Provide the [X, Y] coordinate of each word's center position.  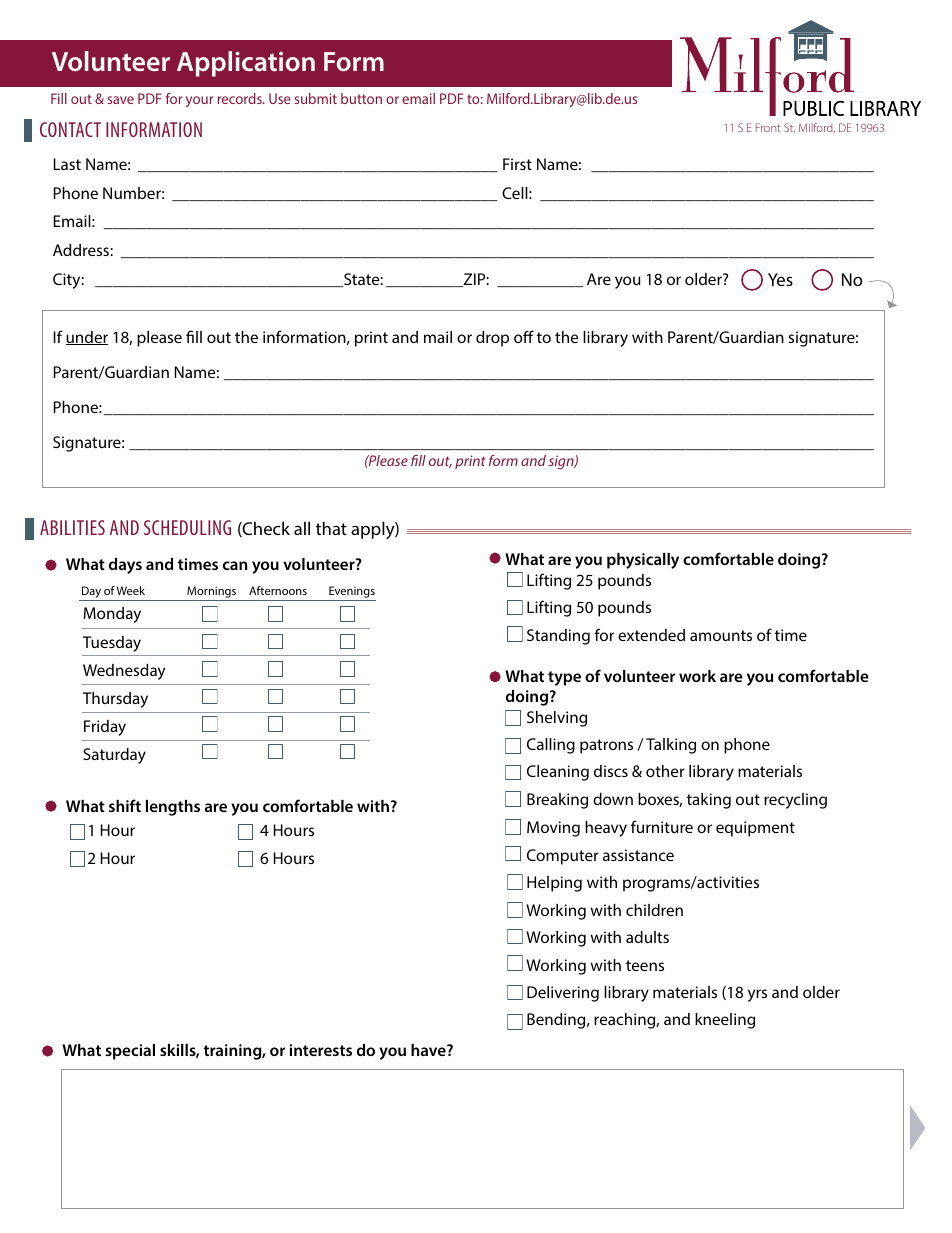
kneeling [725, 1021]
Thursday [115, 700]
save [121, 100]
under [87, 338]
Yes [780, 279]
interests [321, 1050]
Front [768, 127]
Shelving [557, 719]
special [130, 1052]
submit [316, 98]
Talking [671, 746]
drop [492, 339]
